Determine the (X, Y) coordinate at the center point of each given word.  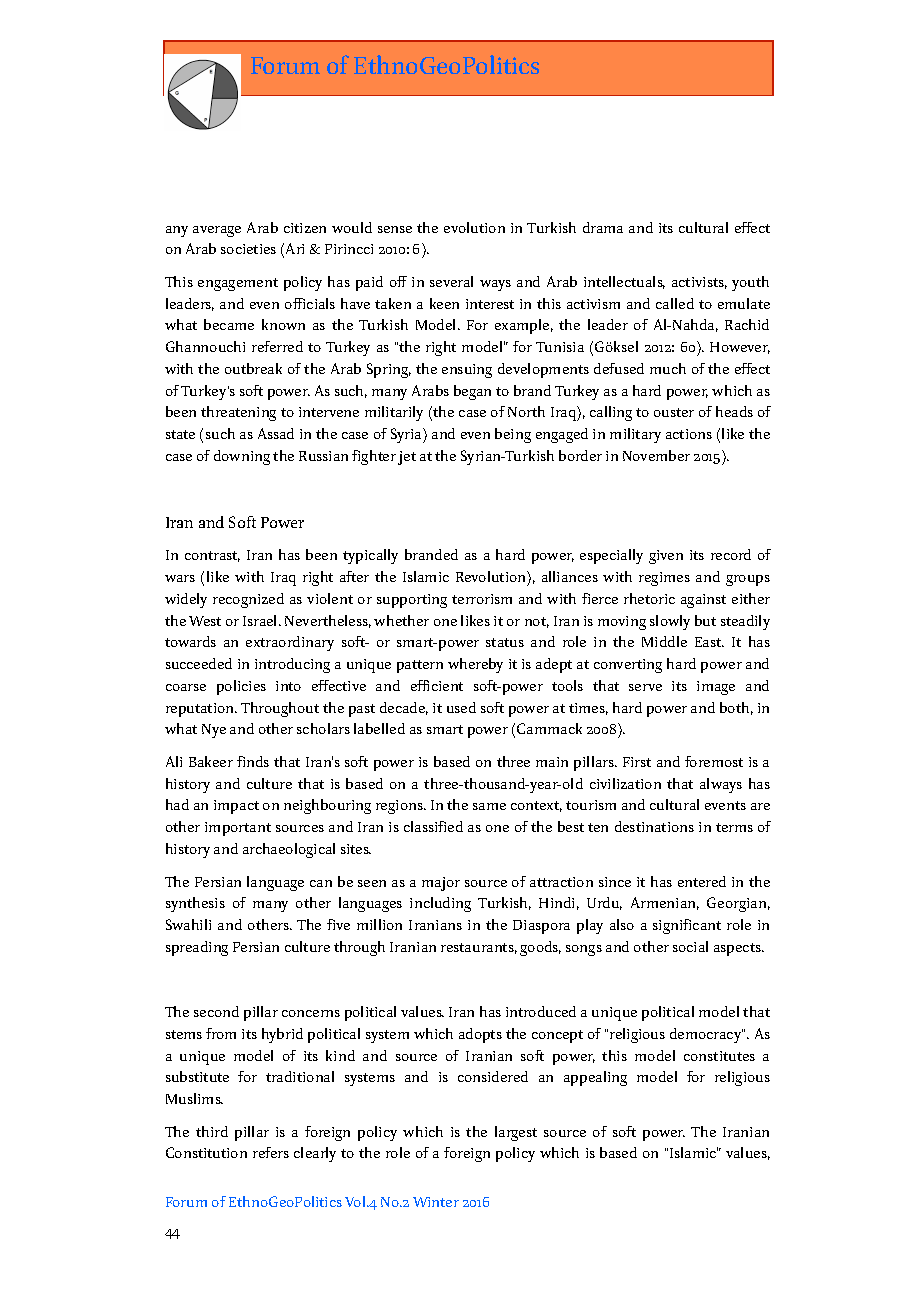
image (716, 688)
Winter (436, 1202)
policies (241, 687)
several (451, 281)
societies (248, 249)
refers (271, 1152)
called (675, 303)
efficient (437, 685)
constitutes (719, 1056)
